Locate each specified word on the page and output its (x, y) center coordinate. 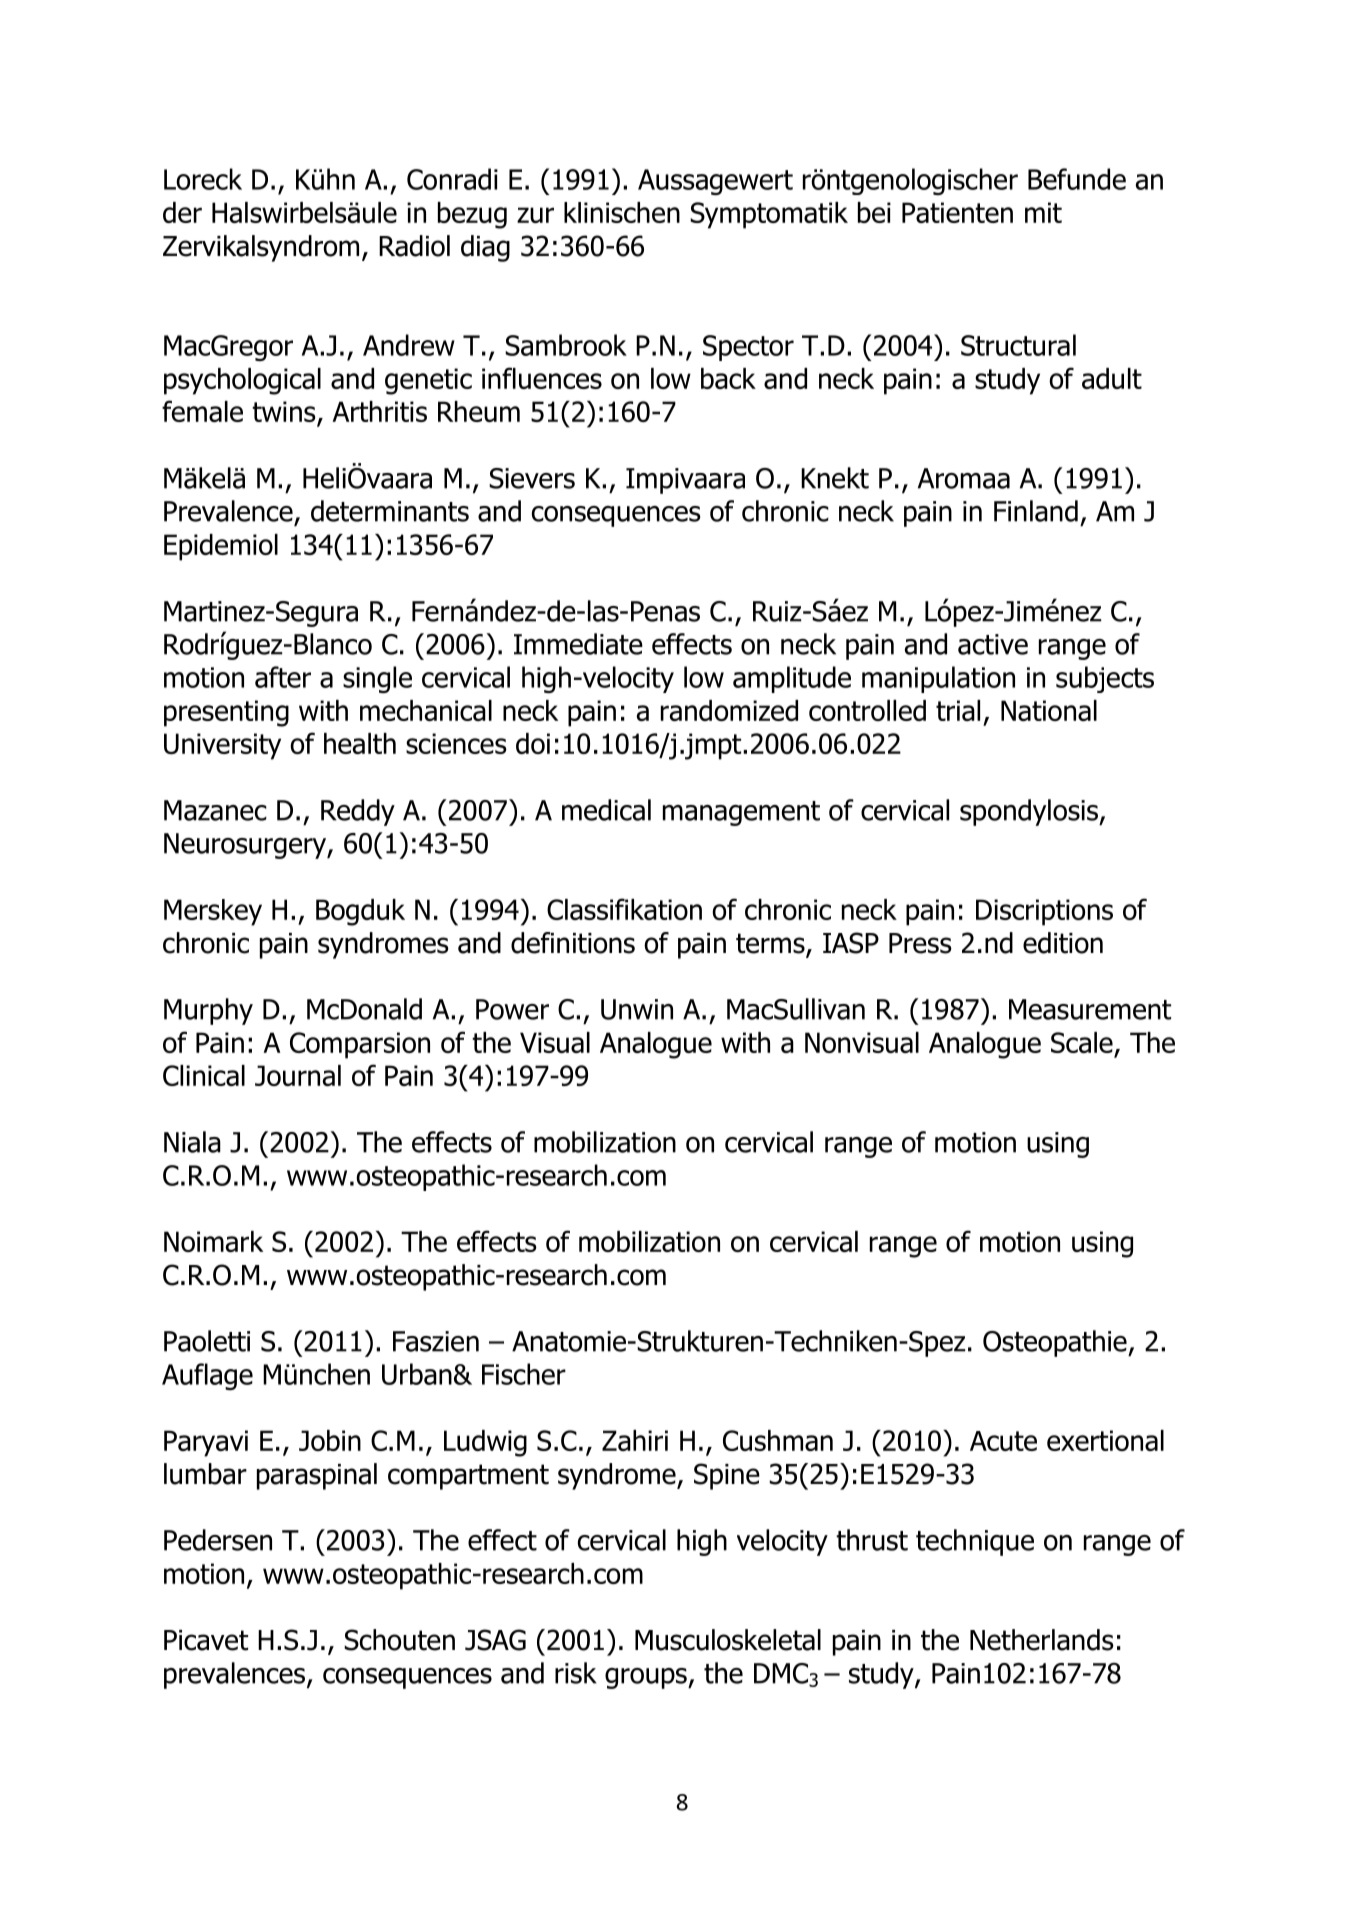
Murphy (208, 1011)
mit (1043, 212)
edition (1063, 943)
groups (647, 1678)
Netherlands (1042, 1640)
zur (535, 215)
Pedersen (218, 1540)
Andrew (409, 345)
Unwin (637, 1009)
